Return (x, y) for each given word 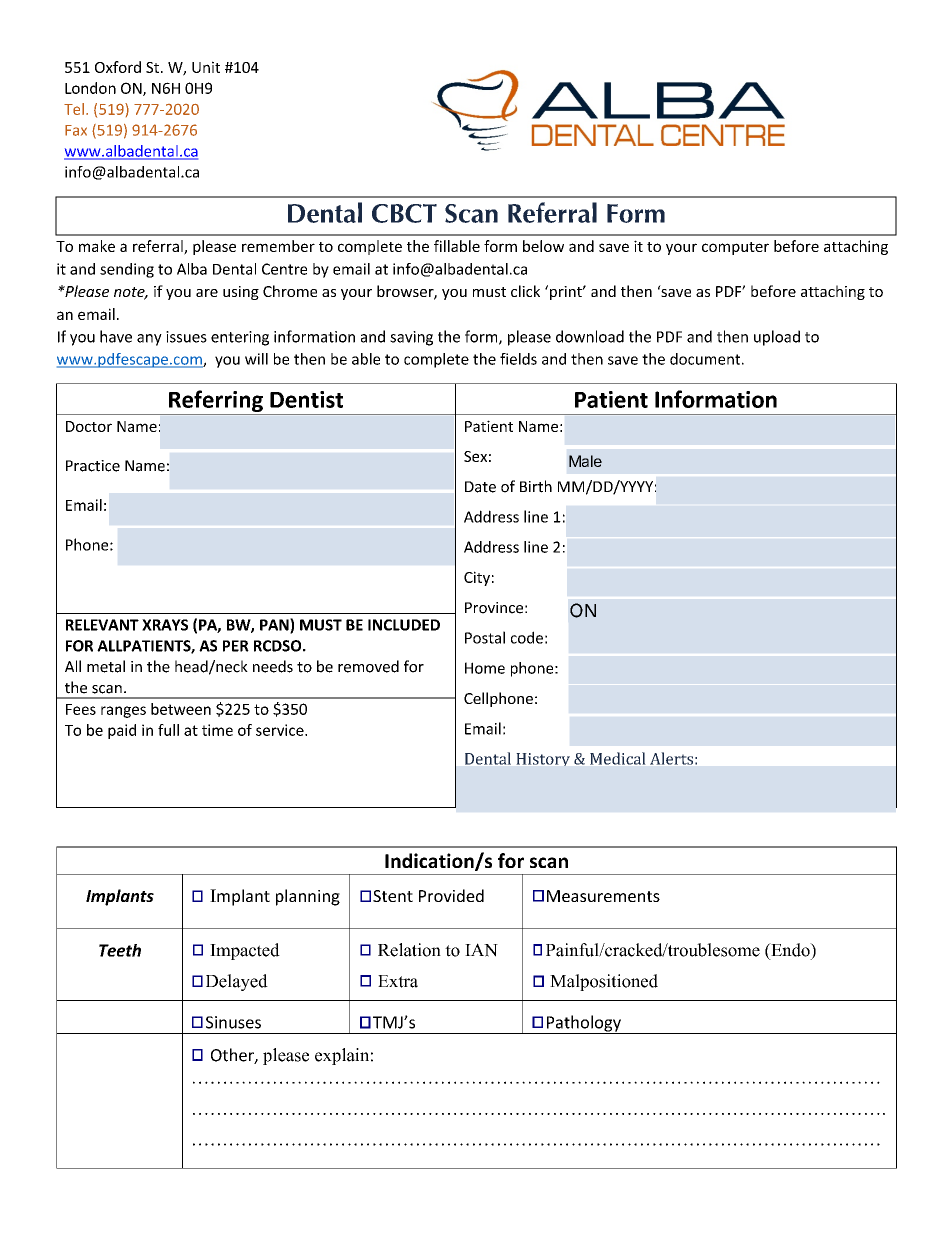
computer (735, 248)
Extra (398, 981)
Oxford (118, 67)
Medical (617, 758)
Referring (216, 402)
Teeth (120, 950)
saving (411, 338)
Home (485, 668)
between (181, 709)
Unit (206, 67)
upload (777, 338)
